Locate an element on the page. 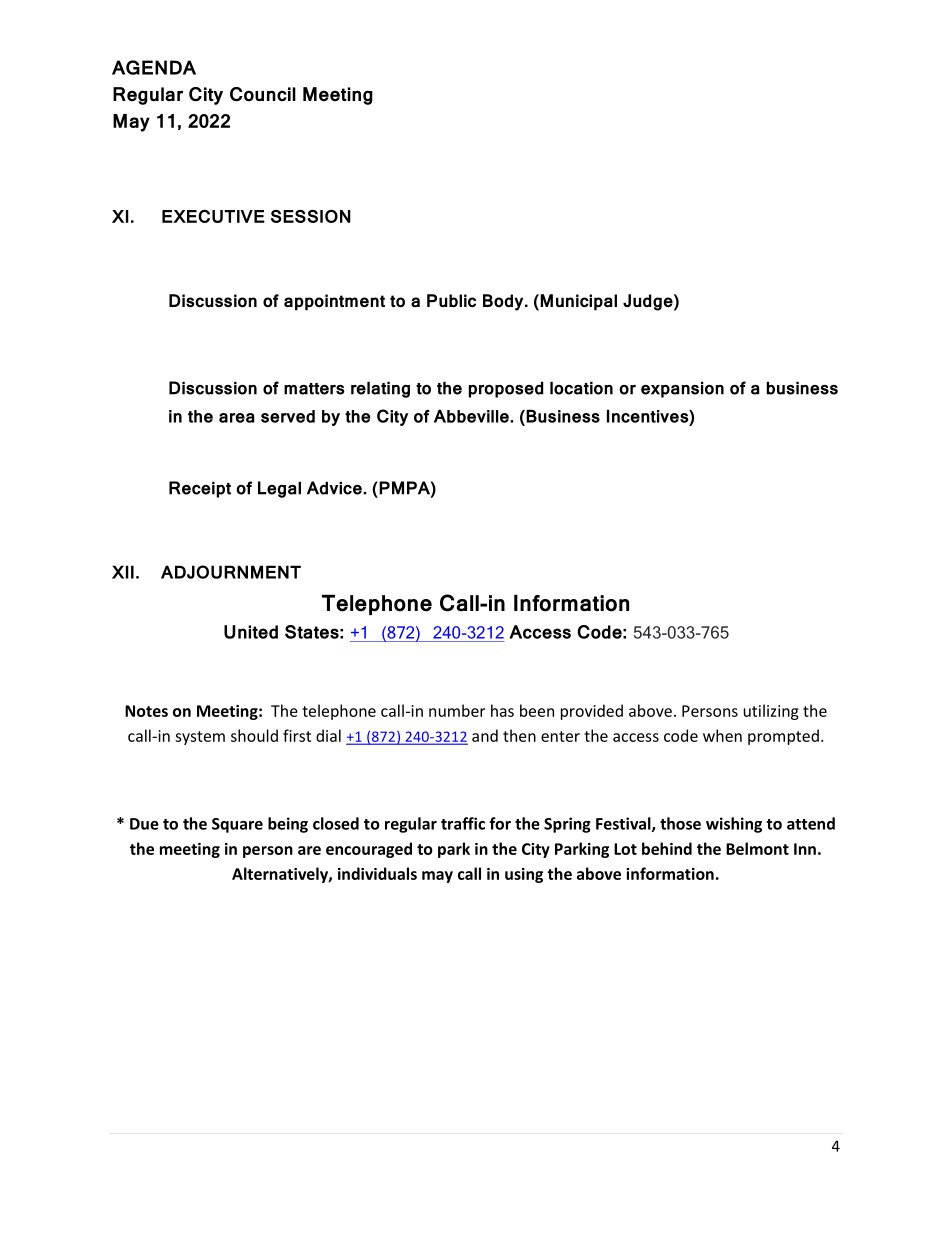 The width and height of the page is (952, 1233). Body is located at coordinates (504, 302).
